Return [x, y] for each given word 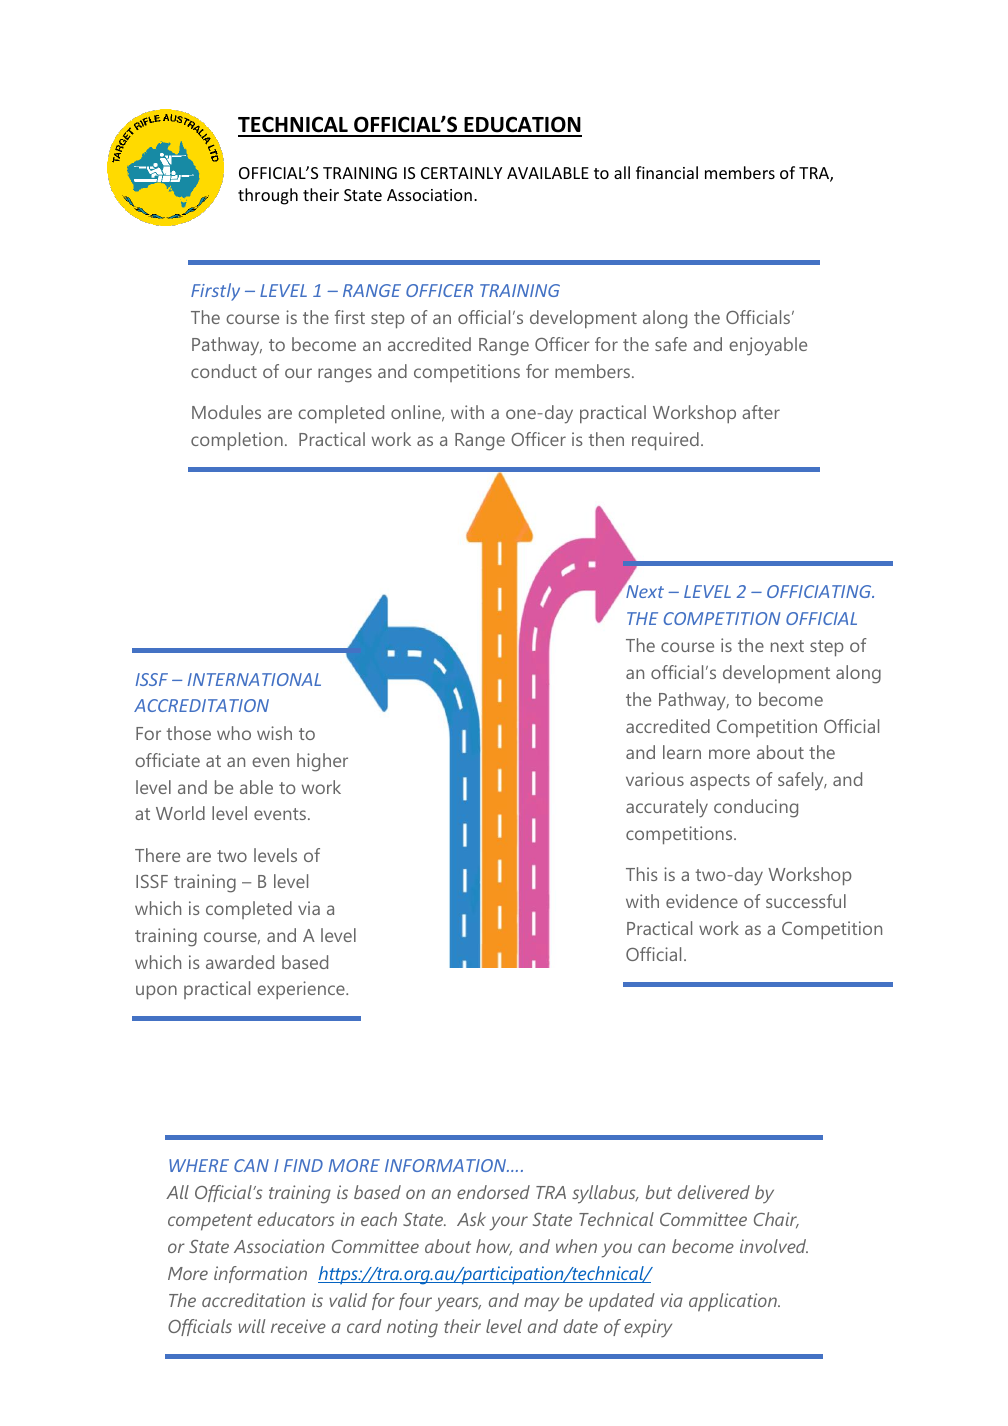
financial [667, 172]
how [494, 1247]
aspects [720, 782]
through [268, 196]
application [734, 1302]
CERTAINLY [461, 173]
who [234, 733]
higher [322, 762]
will [252, 1326]
